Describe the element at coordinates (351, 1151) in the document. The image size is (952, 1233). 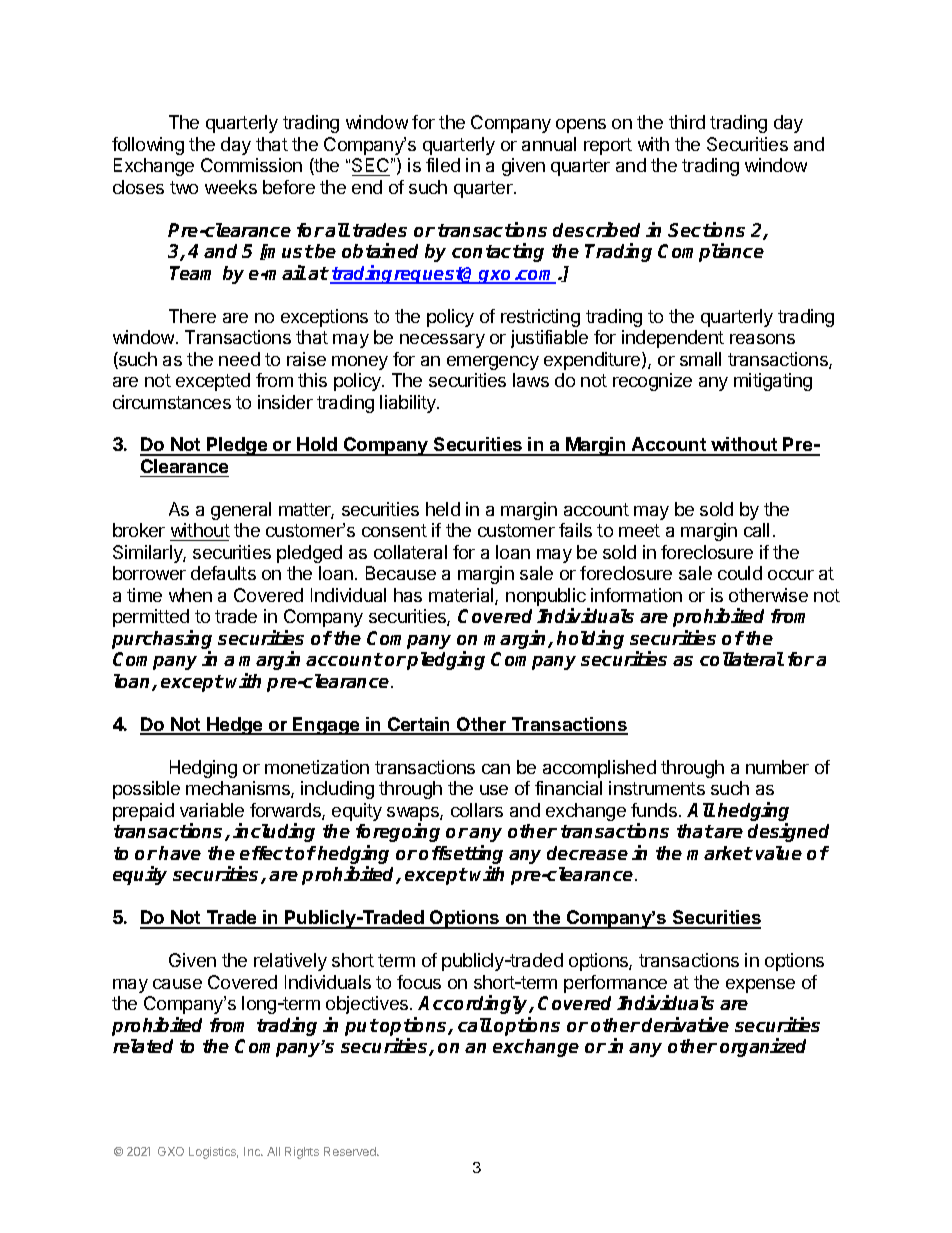
I see `Reserved` at that location.
